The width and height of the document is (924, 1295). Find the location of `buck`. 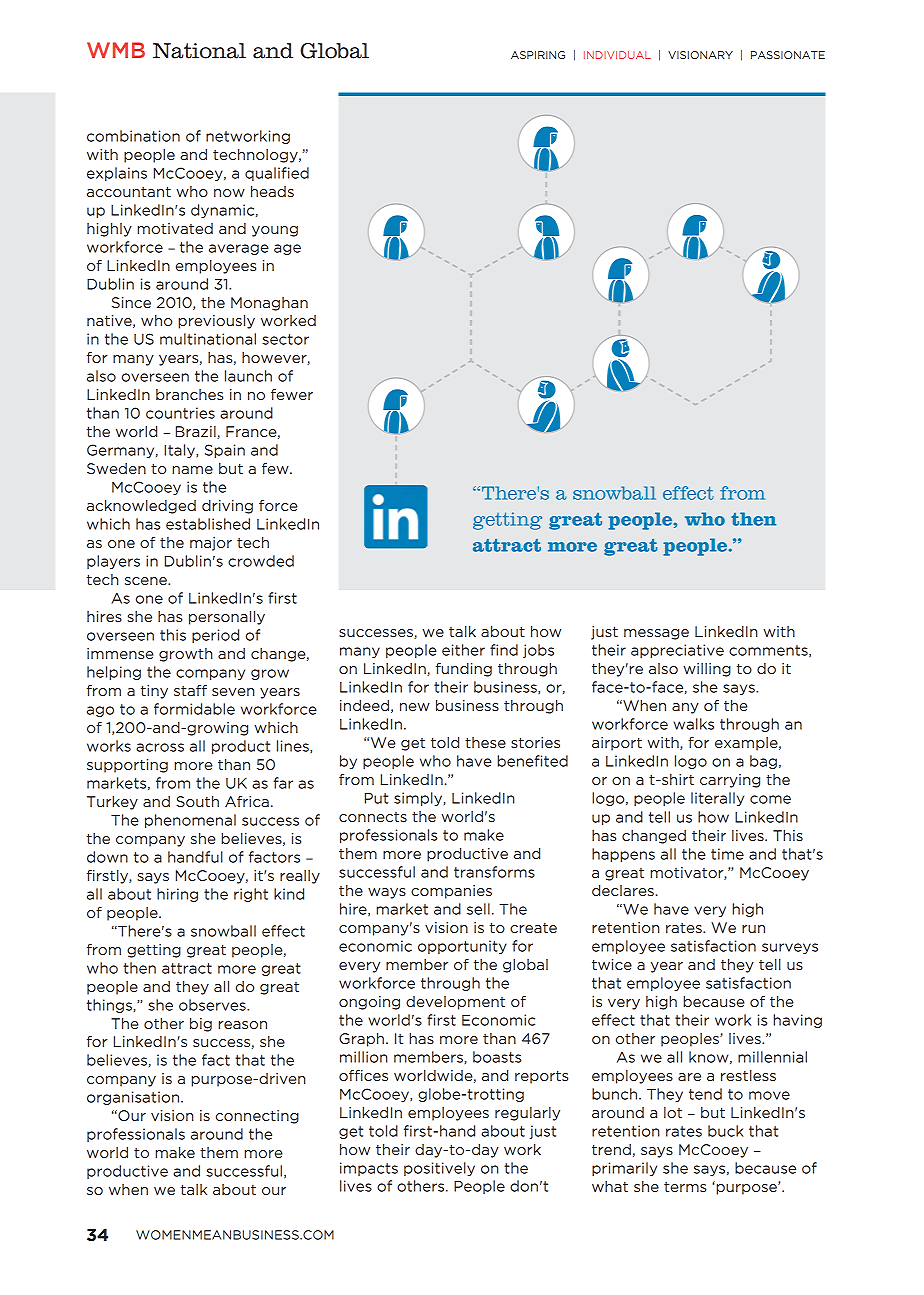

buck is located at coordinates (726, 1131).
